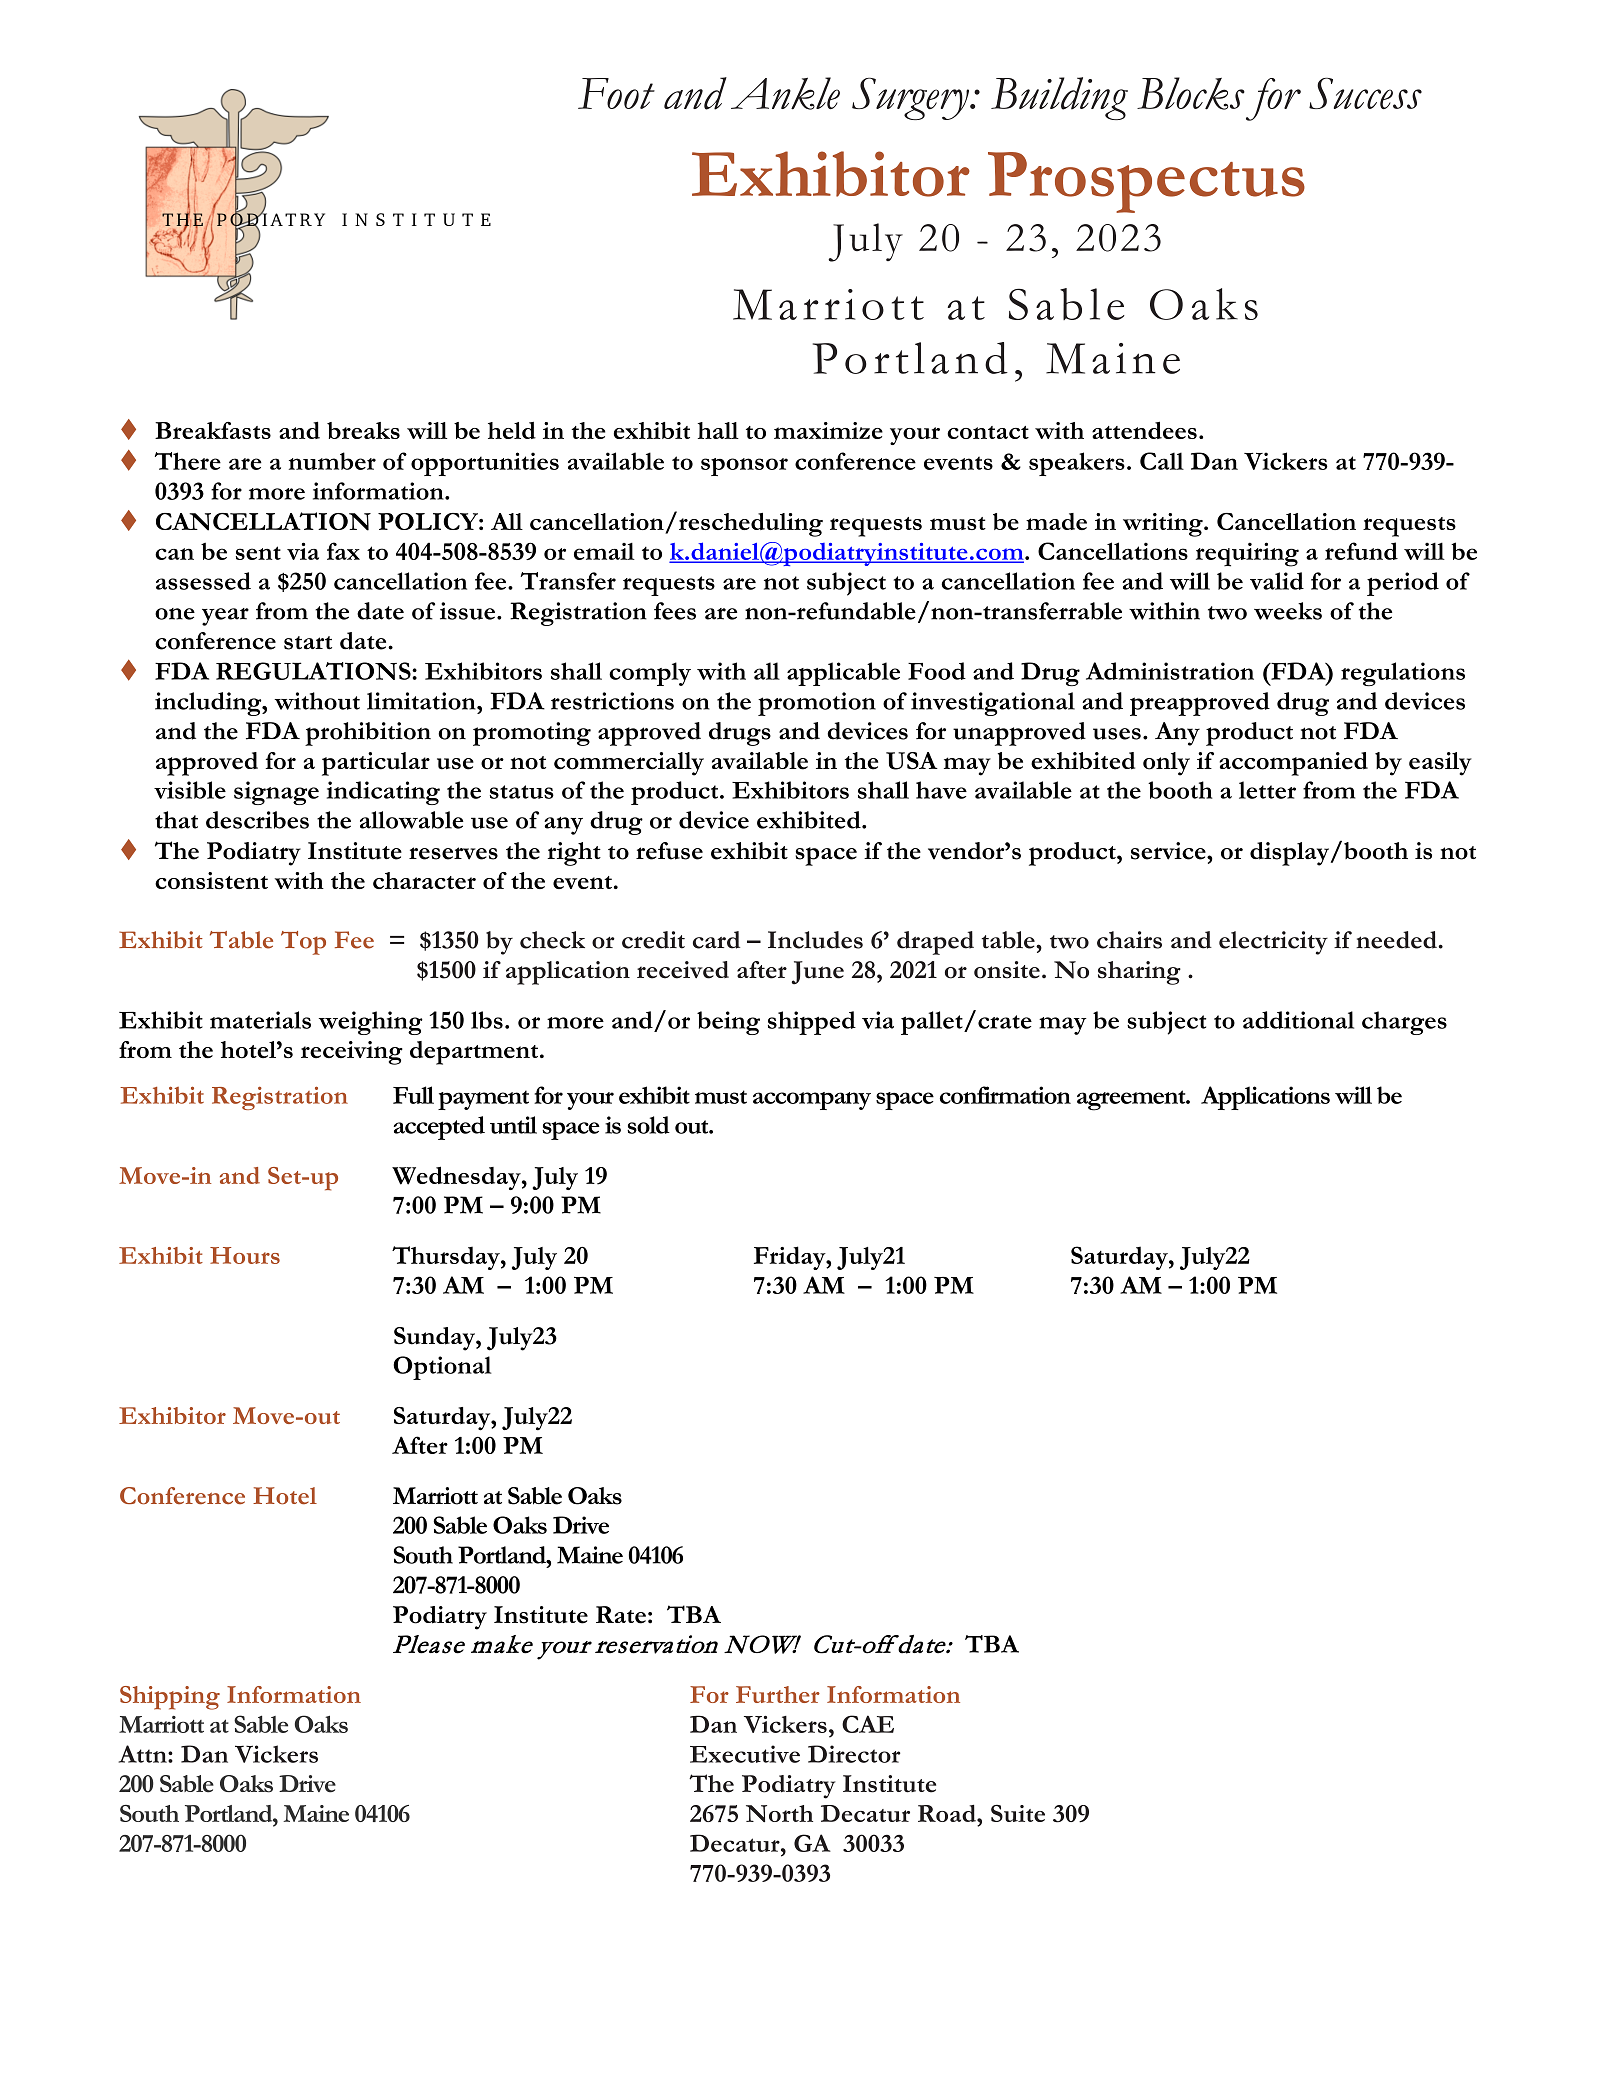  Describe the element at coordinates (144, 1754) in the screenshot. I see `Attn` at that location.
